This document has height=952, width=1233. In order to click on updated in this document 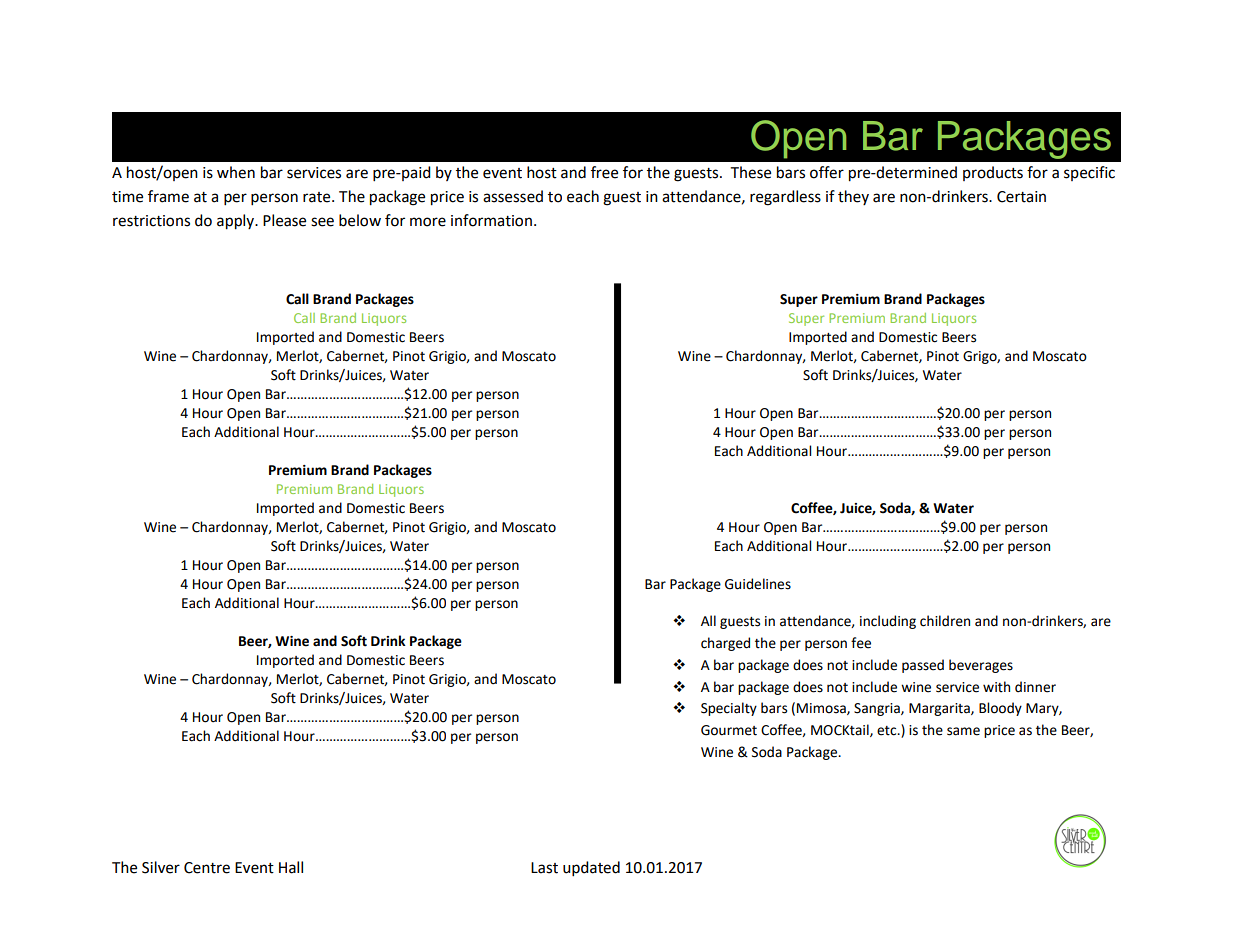, I will do `click(591, 869)`.
